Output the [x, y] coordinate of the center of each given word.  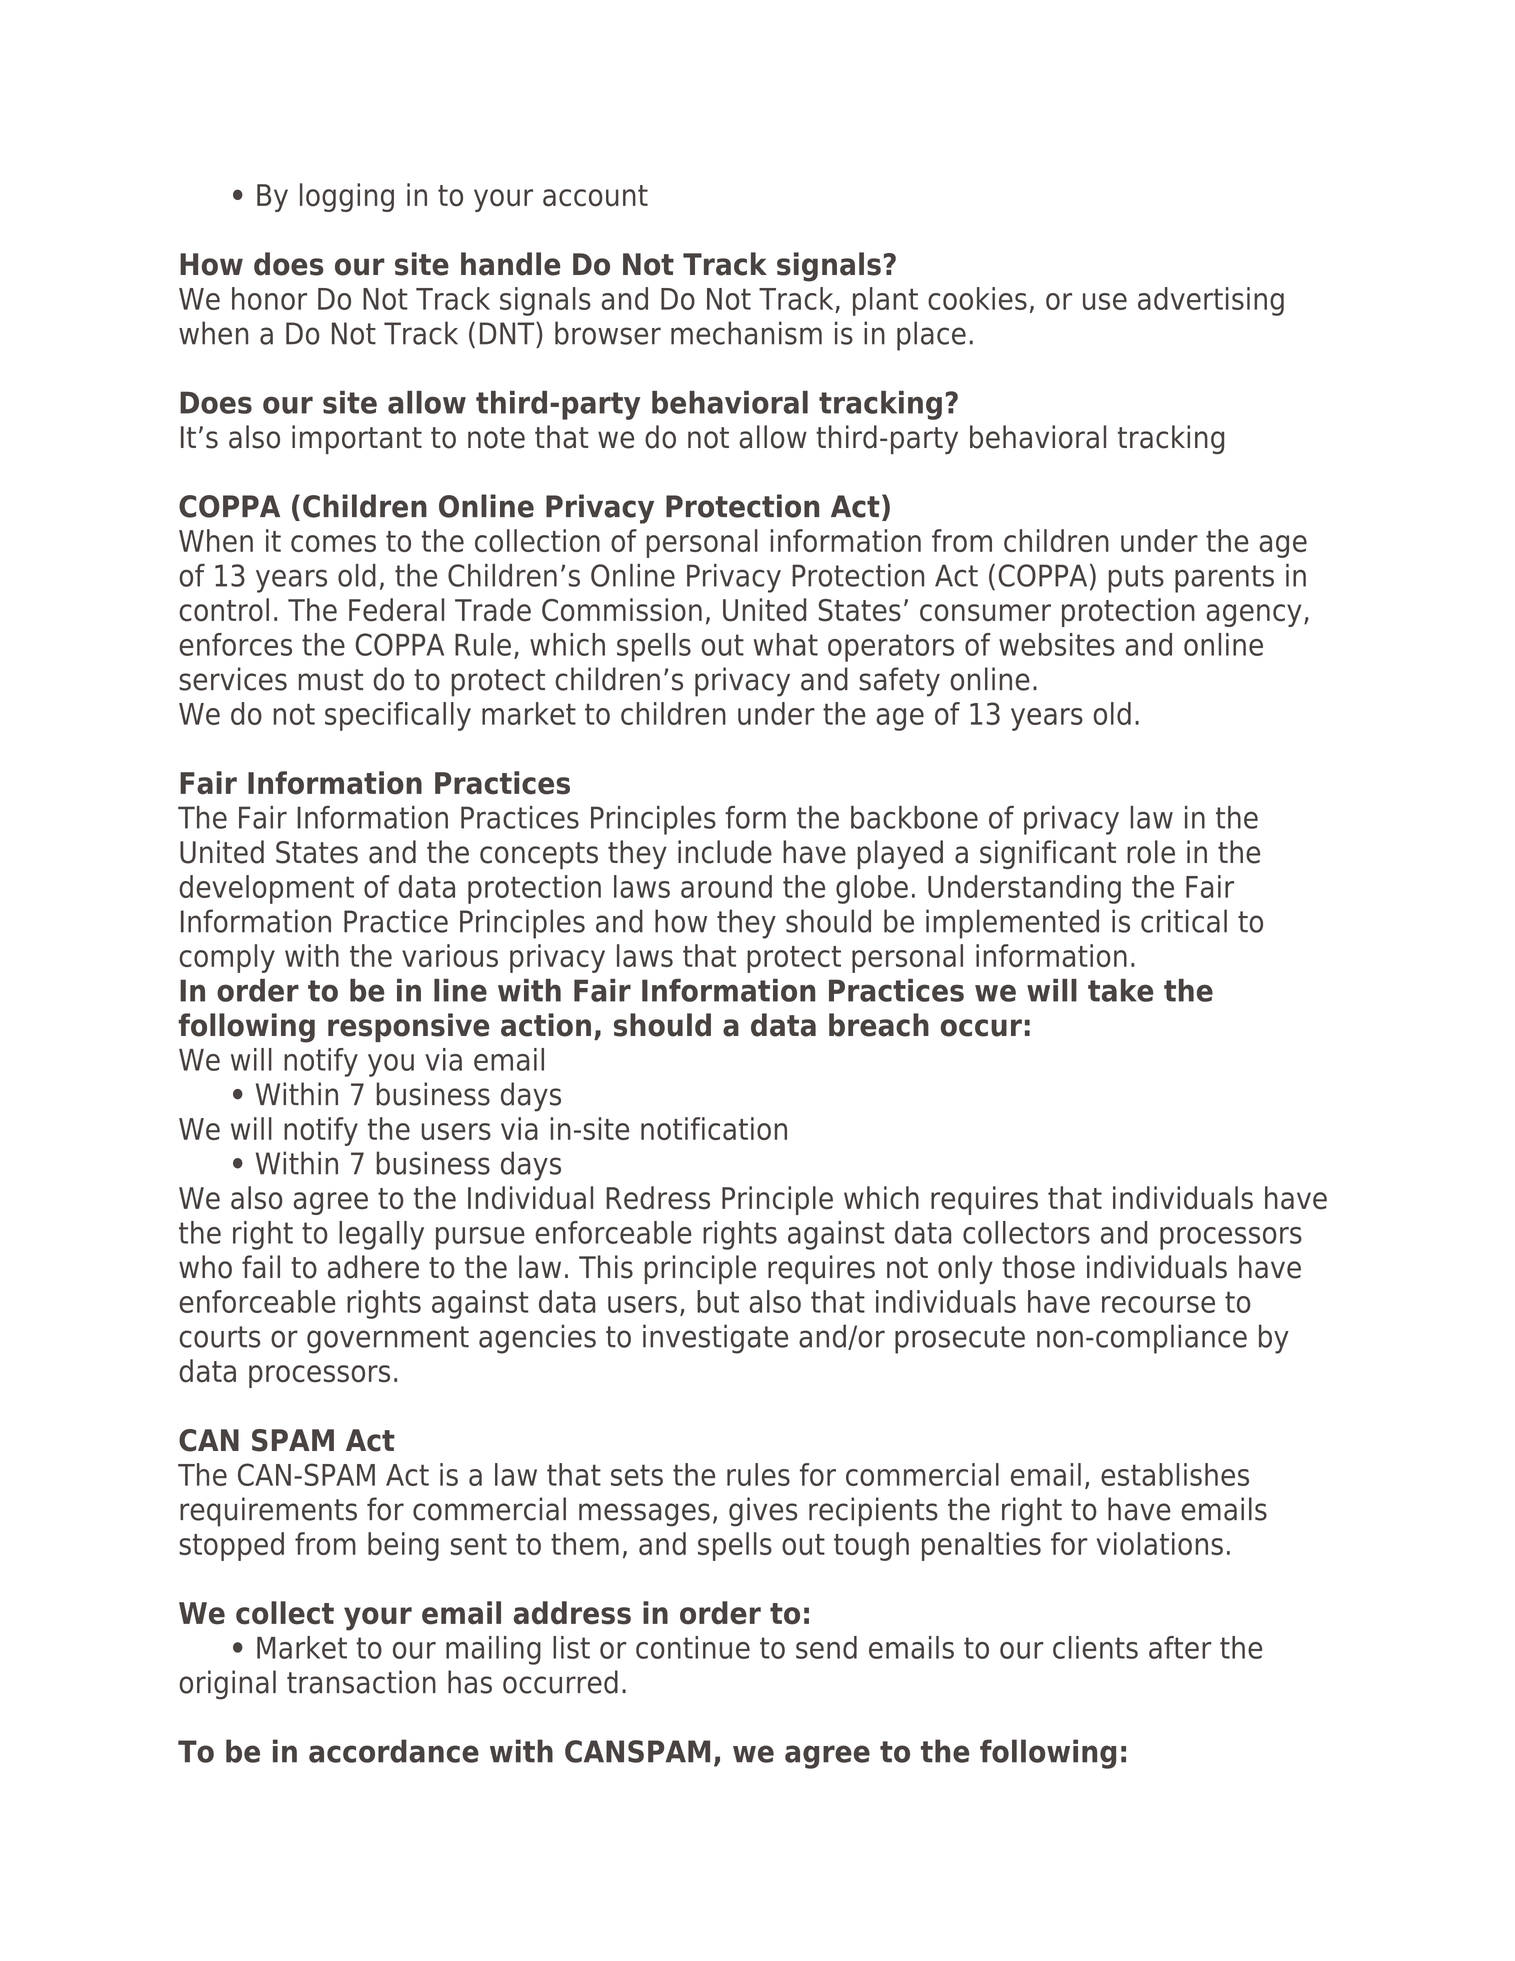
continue [693, 1647]
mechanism [746, 333]
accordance [394, 1751]
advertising [1211, 301]
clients [1095, 1647]
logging [347, 197]
